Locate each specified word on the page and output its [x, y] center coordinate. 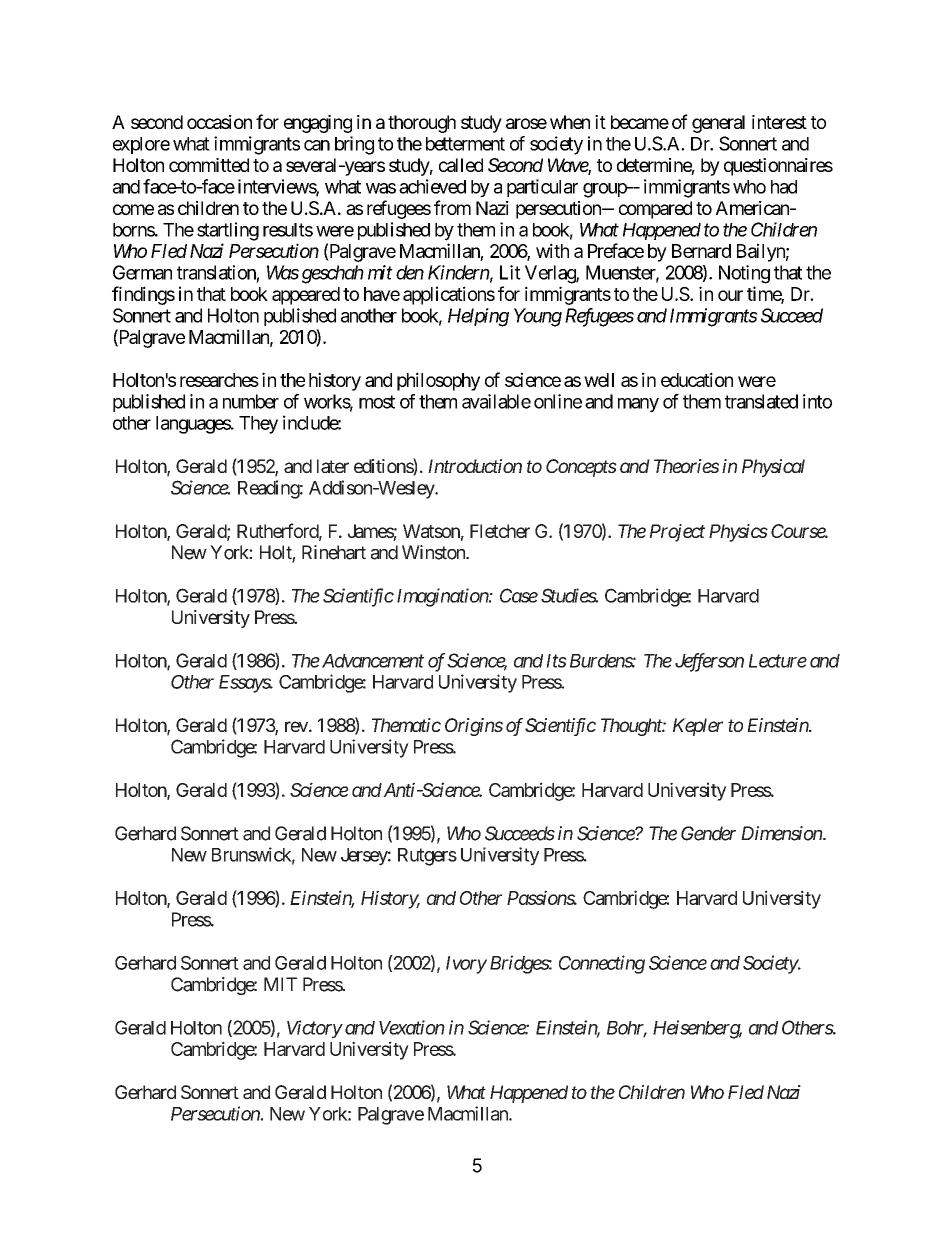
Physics [738, 533]
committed [209, 165]
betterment [465, 144]
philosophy [438, 381]
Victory [314, 1029]
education [697, 379]
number [251, 401]
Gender [708, 833]
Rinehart [334, 552]
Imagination [443, 597]
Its [556, 661]
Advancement [371, 661]
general [718, 124]
